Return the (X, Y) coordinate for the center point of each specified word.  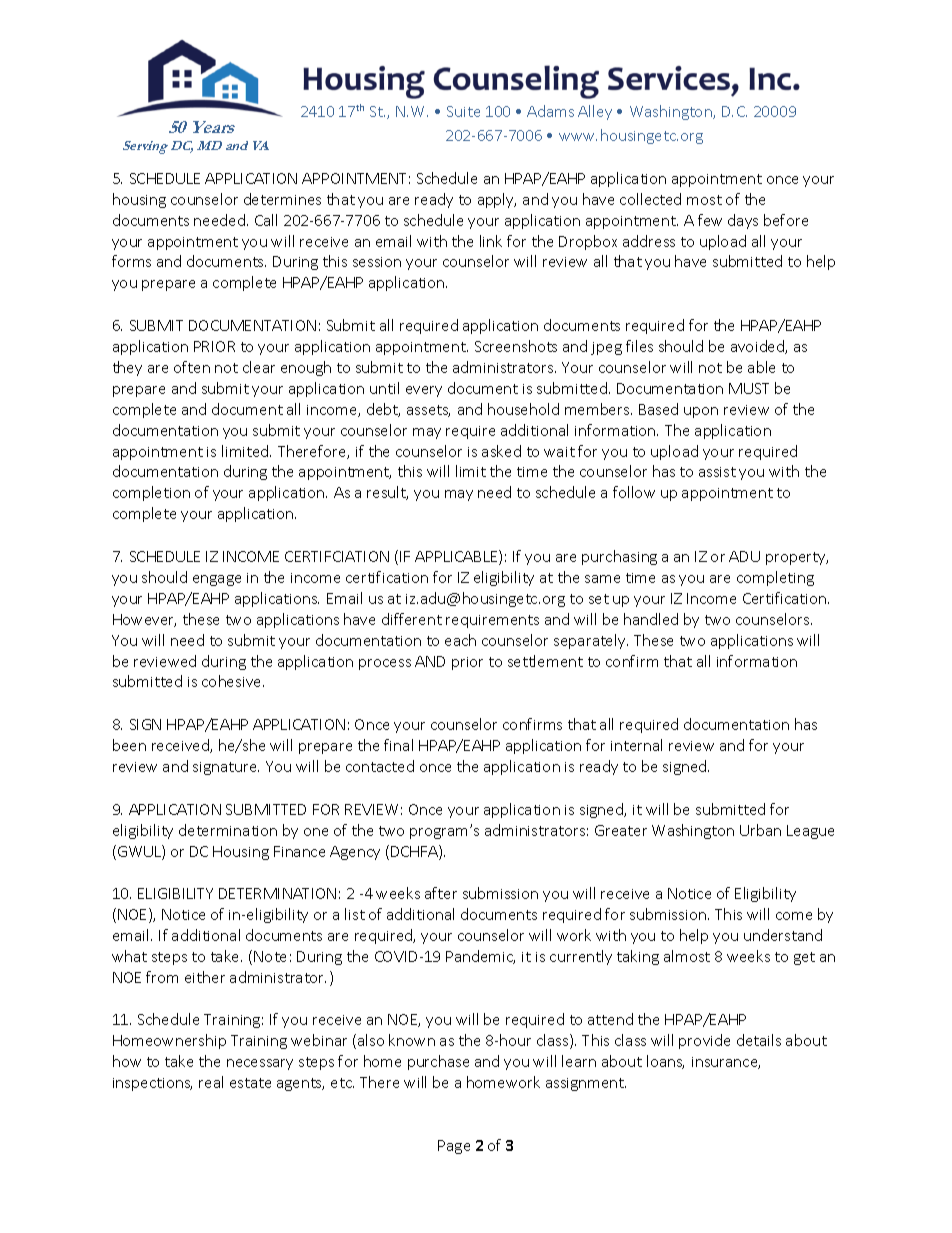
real (211, 1082)
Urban (760, 830)
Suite (463, 111)
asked (501, 451)
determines (282, 199)
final (398, 745)
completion (151, 493)
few (710, 220)
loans (665, 1062)
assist (717, 472)
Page (454, 1147)
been (129, 745)
